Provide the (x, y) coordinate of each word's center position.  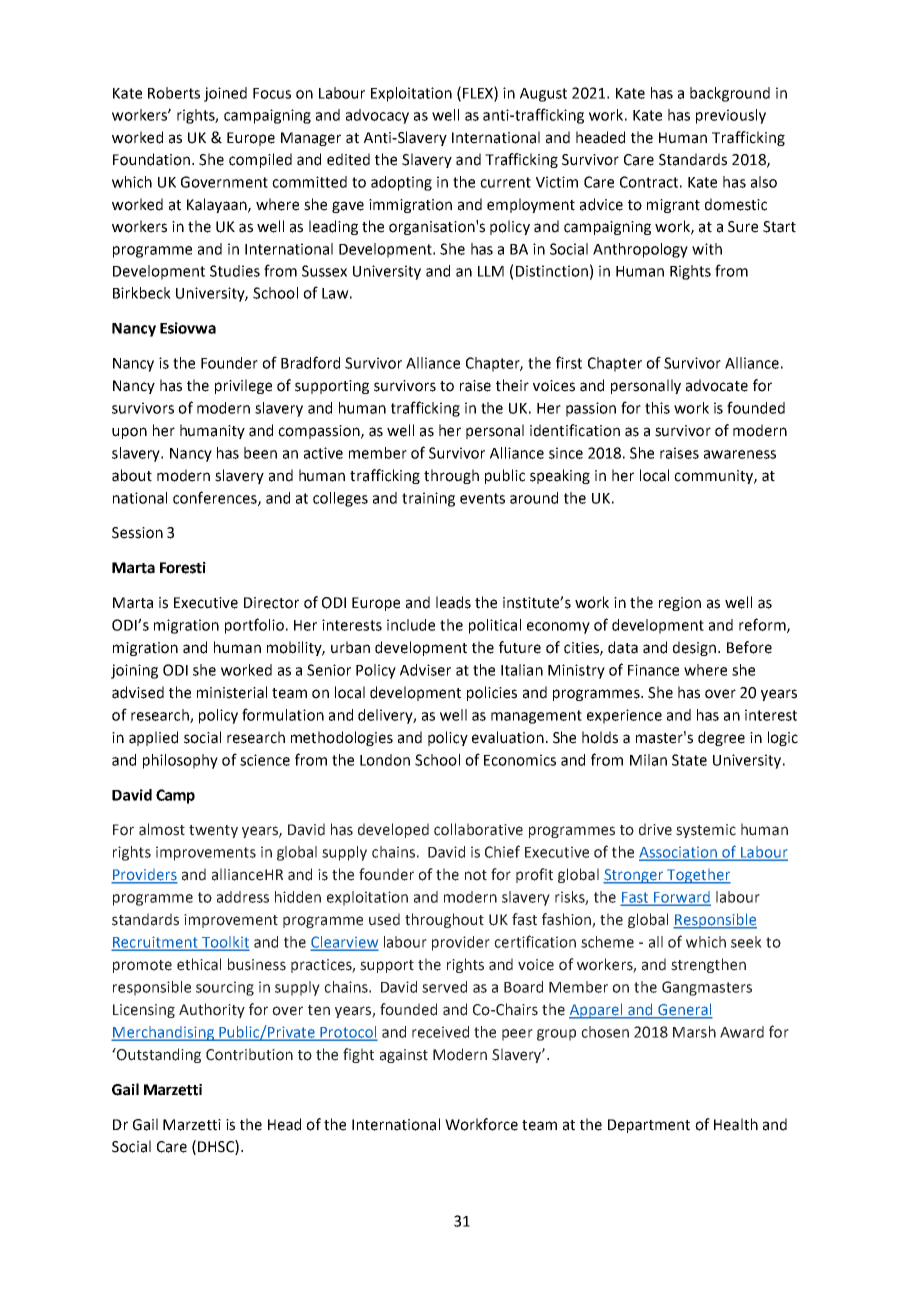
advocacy (377, 116)
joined (225, 94)
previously (731, 116)
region (680, 604)
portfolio (254, 626)
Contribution (249, 1054)
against (404, 1056)
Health (736, 1124)
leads (453, 602)
